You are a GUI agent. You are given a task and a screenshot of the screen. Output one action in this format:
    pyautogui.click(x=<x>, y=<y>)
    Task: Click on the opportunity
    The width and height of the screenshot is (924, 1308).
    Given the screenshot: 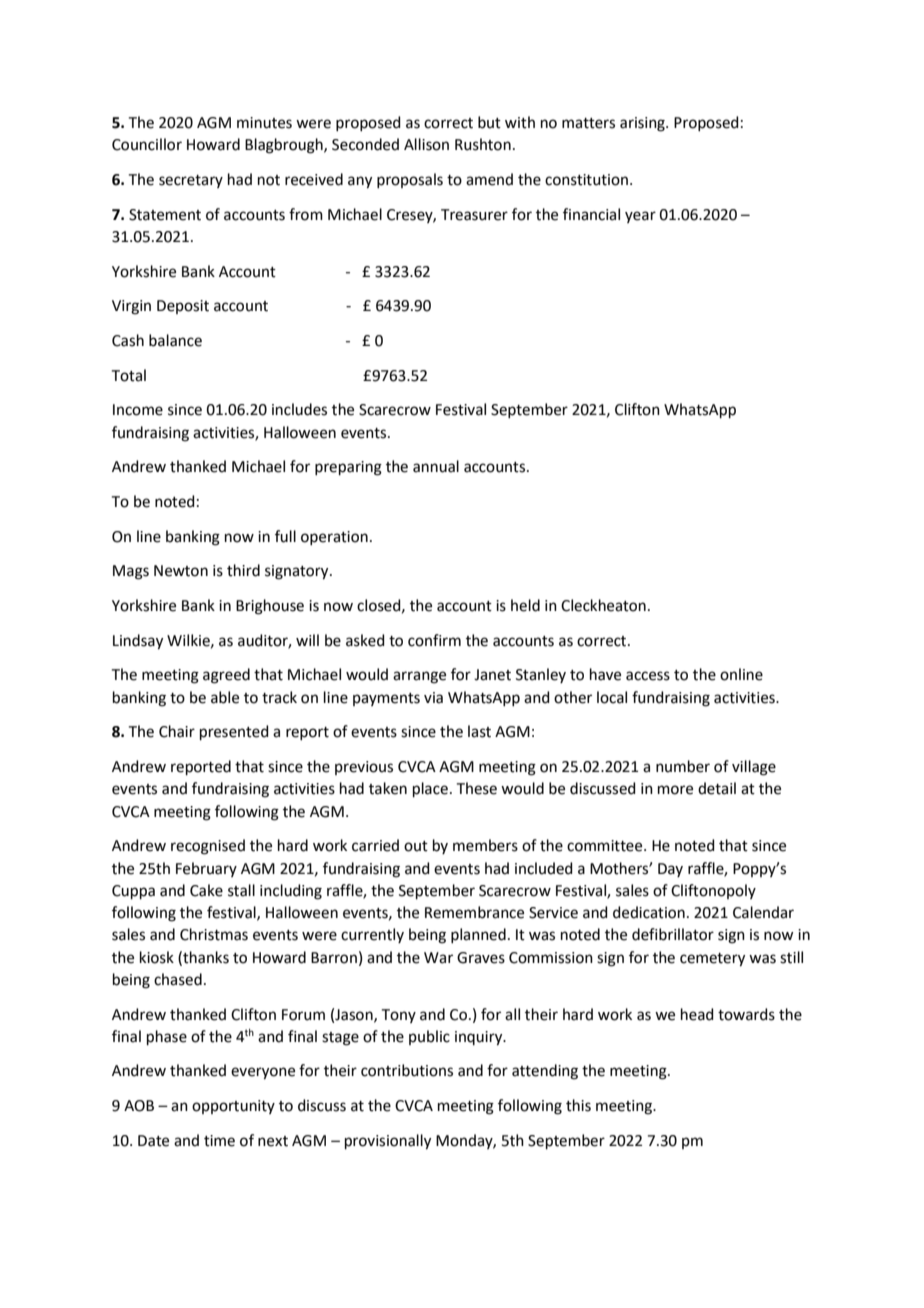 What is the action you would take?
    pyautogui.click(x=233, y=1107)
